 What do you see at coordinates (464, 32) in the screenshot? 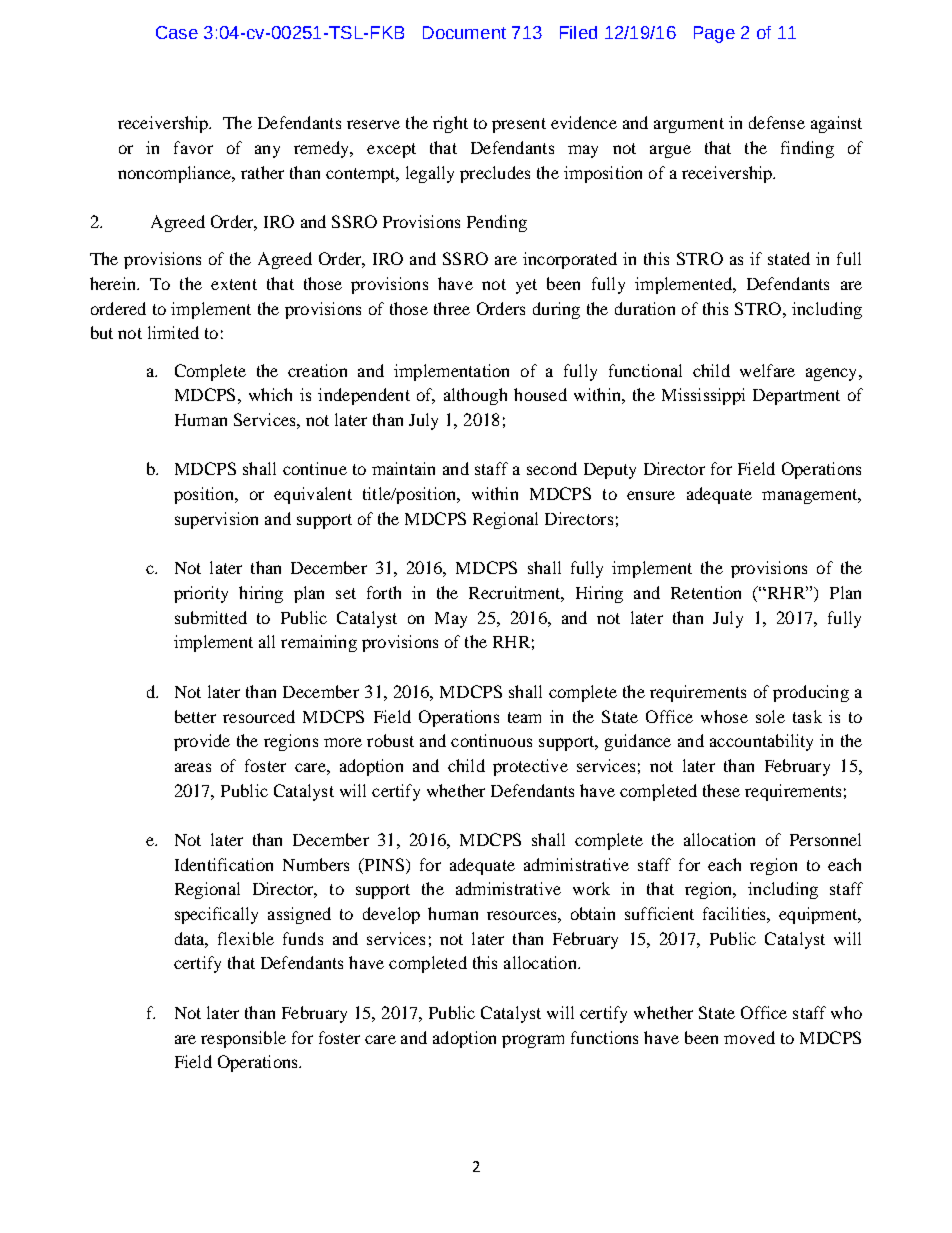
I see `Document` at bounding box center [464, 32].
